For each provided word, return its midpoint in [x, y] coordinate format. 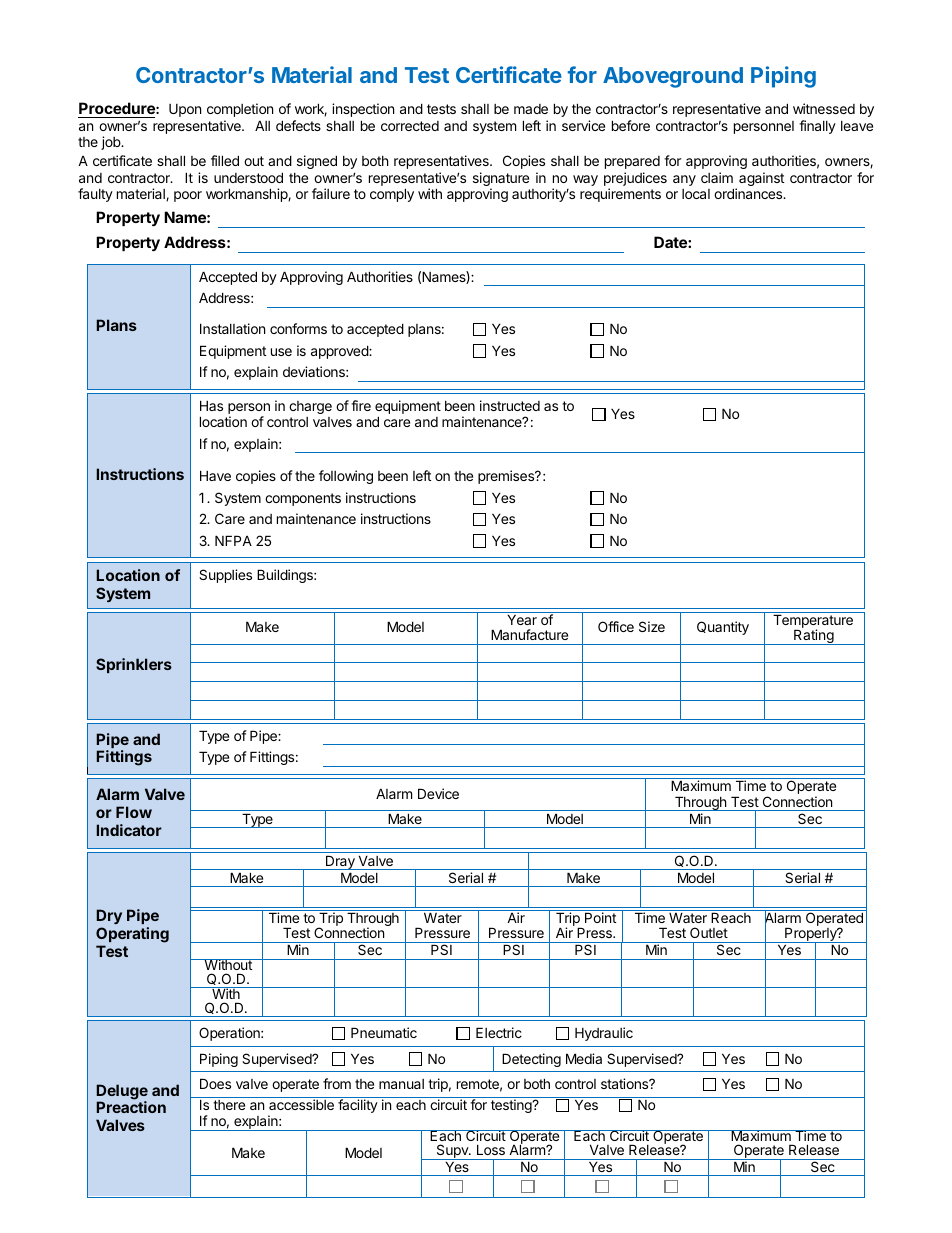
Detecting [531, 1060]
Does [215, 1083]
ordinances [749, 193]
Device [438, 793]
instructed [510, 405]
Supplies [225, 576]
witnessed [824, 108]
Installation [232, 328]
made [531, 109]
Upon [185, 110]
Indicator [129, 830]
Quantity [723, 628]
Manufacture [529, 634]
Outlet [709, 932]
